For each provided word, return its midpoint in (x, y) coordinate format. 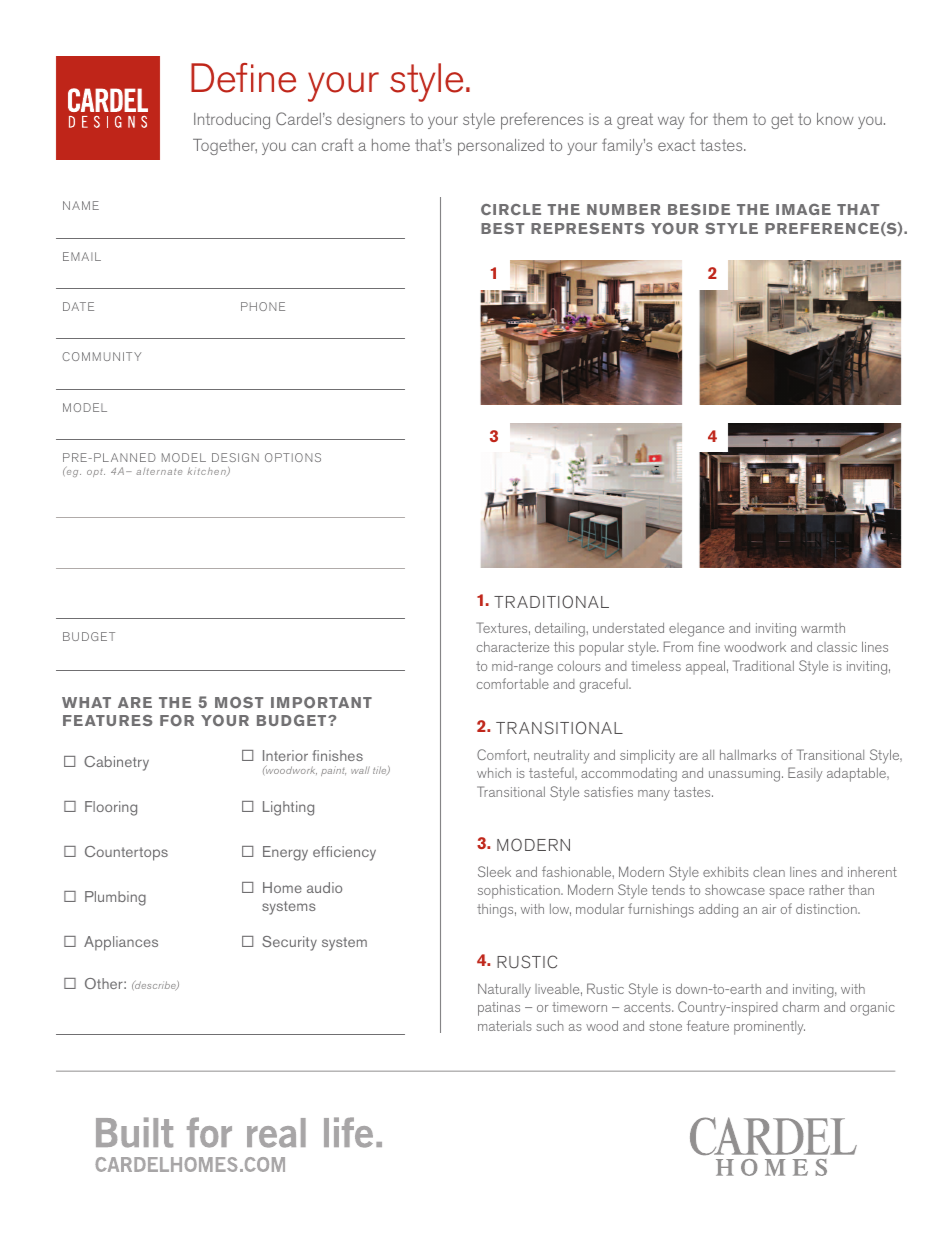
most (239, 702)
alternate (159, 471)
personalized (501, 147)
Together (225, 147)
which (494, 773)
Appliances (121, 943)
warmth (823, 628)
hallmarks (748, 754)
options (293, 457)
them (730, 119)
